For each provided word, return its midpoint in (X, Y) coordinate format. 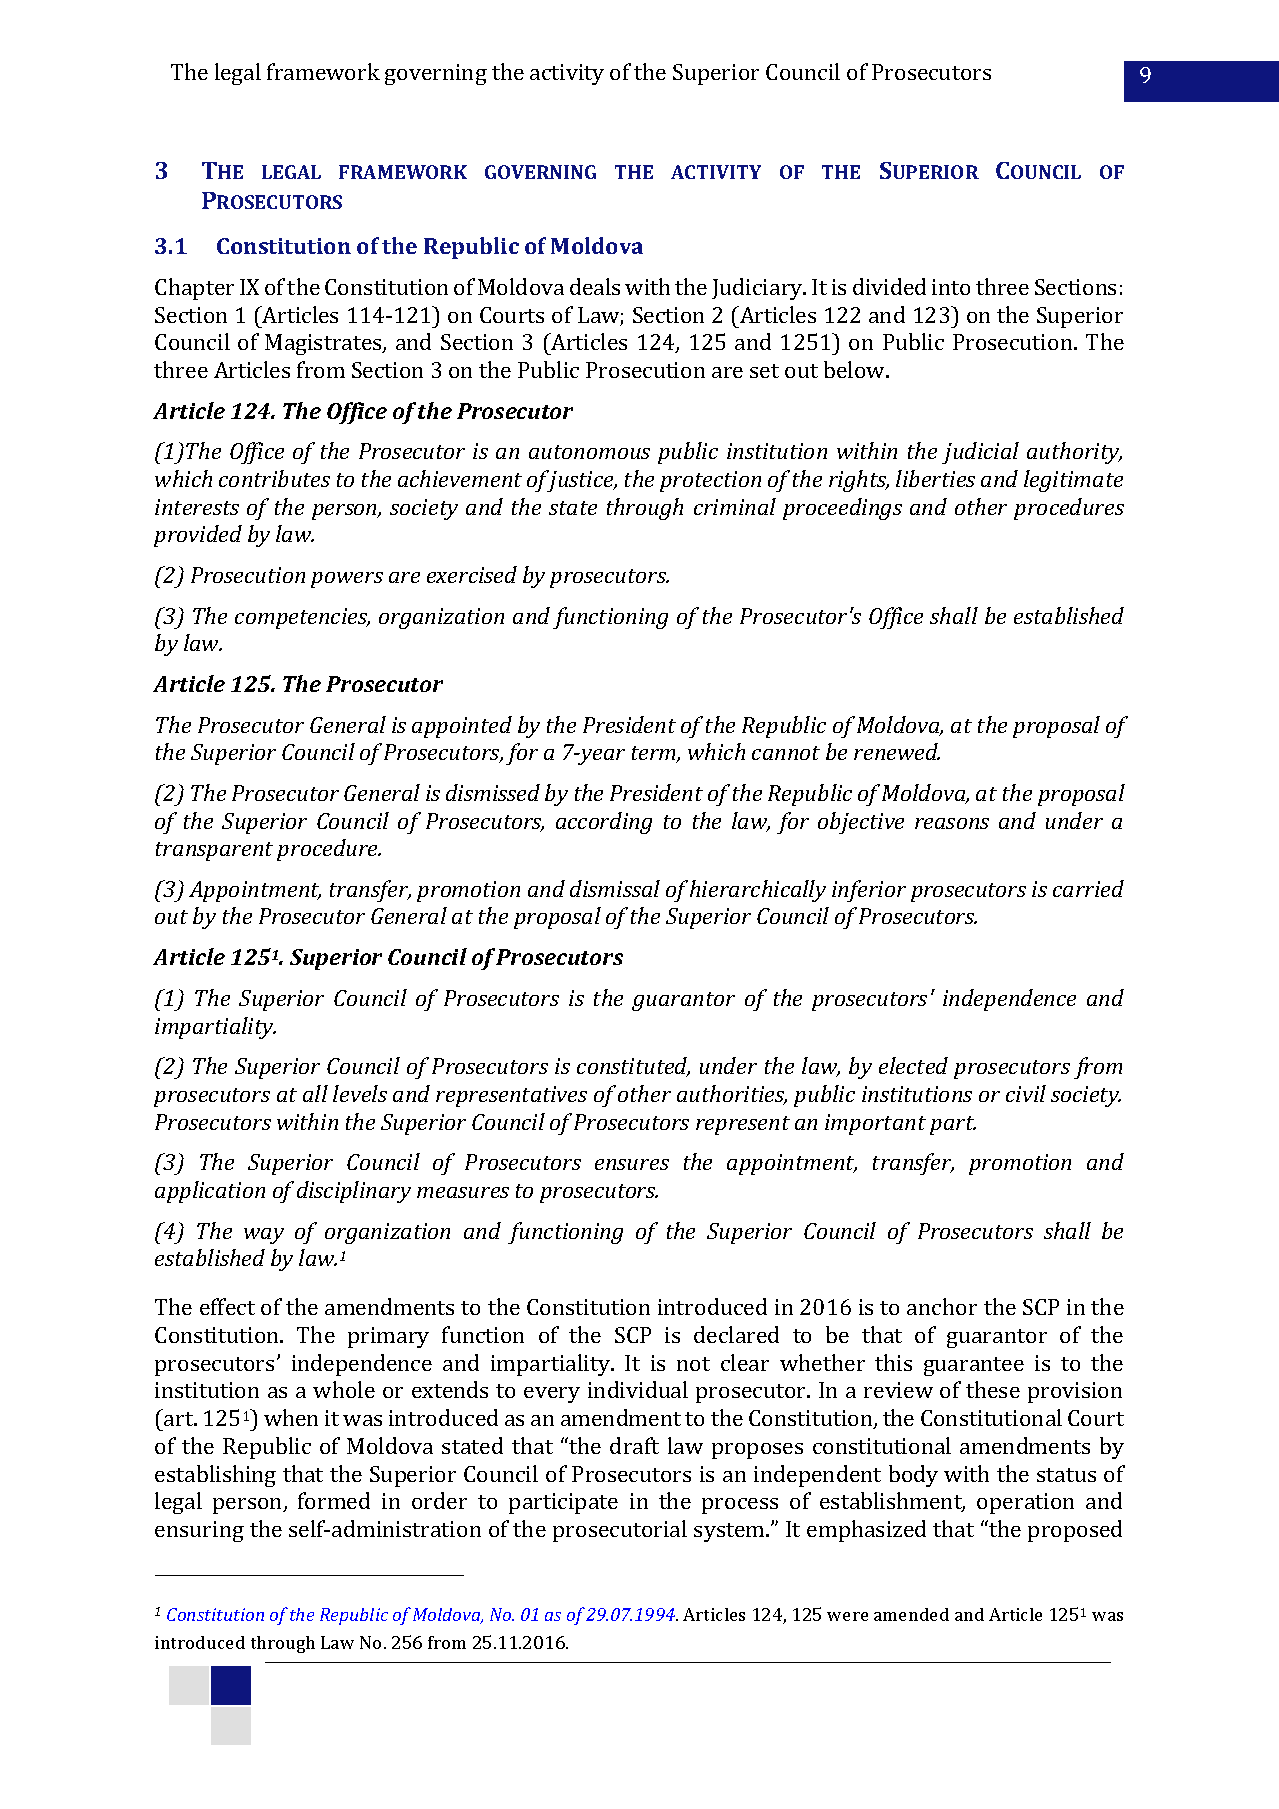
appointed (462, 727)
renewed (897, 751)
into (951, 287)
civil (1026, 1093)
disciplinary (354, 1192)
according (604, 823)
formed (334, 1500)
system (730, 1532)
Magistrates (324, 344)
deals (595, 286)
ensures (632, 1164)
